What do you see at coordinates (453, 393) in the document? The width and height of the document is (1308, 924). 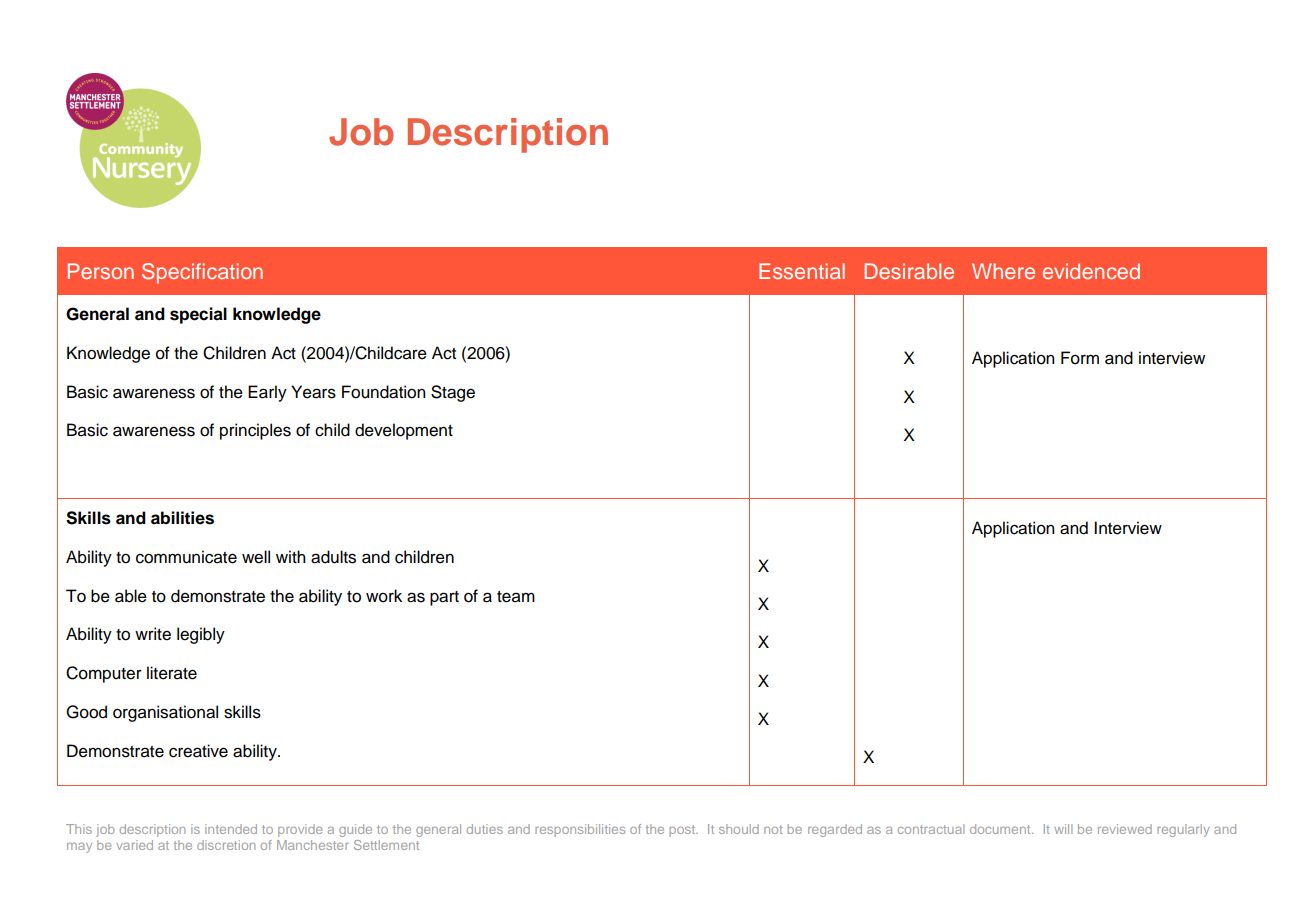 I see `Stage` at bounding box center [453, 393].
